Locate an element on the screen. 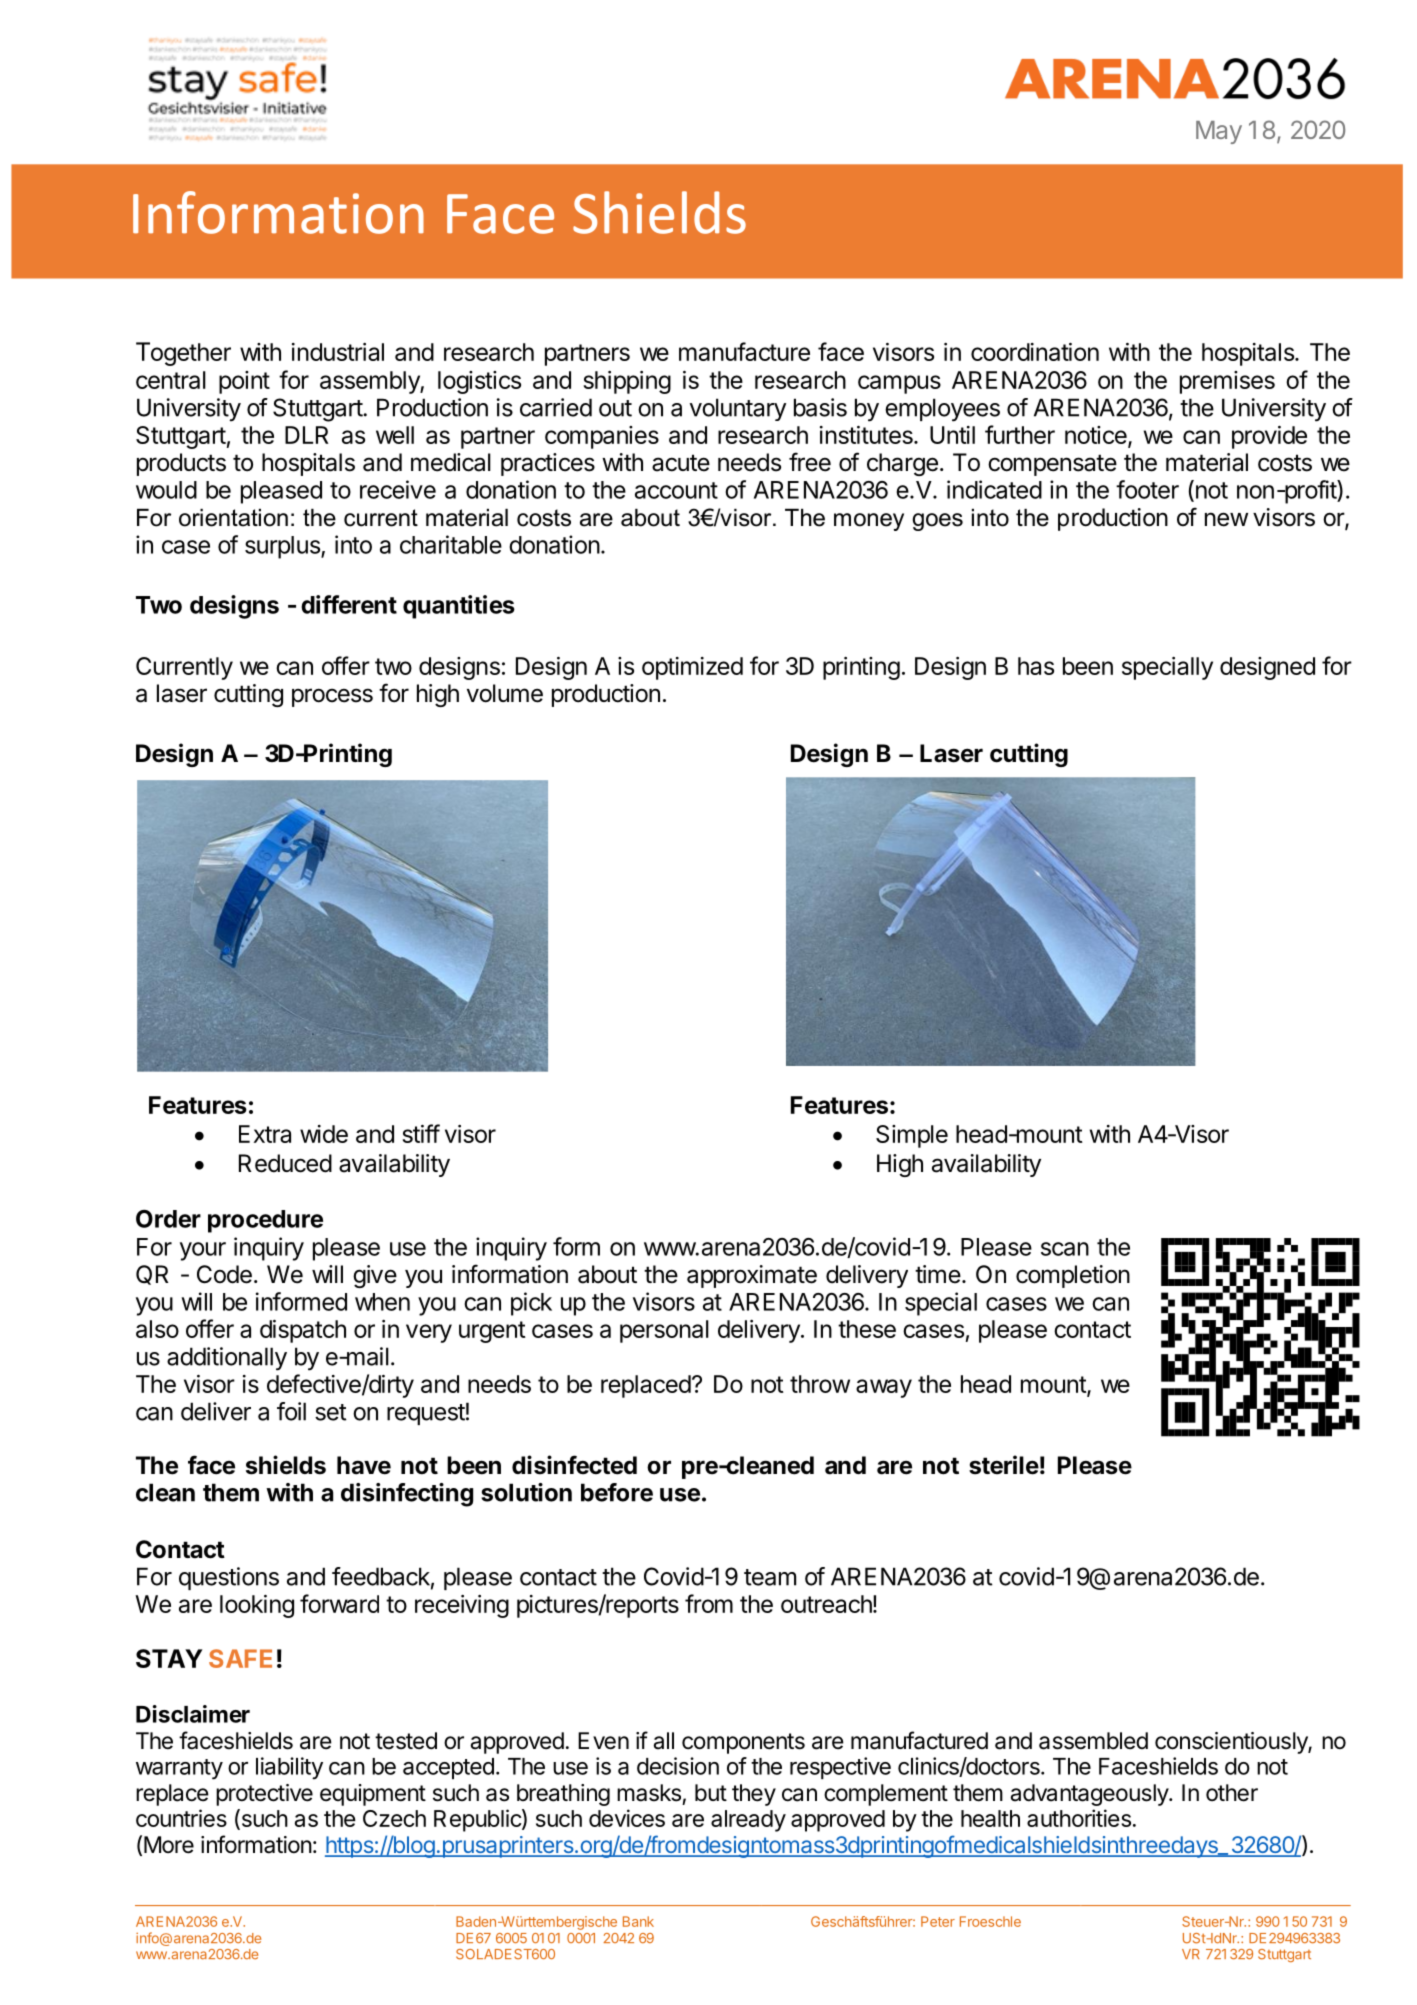 This screenshot has height=2005, width=1417. industrial is located at coordinates (338, 352).
